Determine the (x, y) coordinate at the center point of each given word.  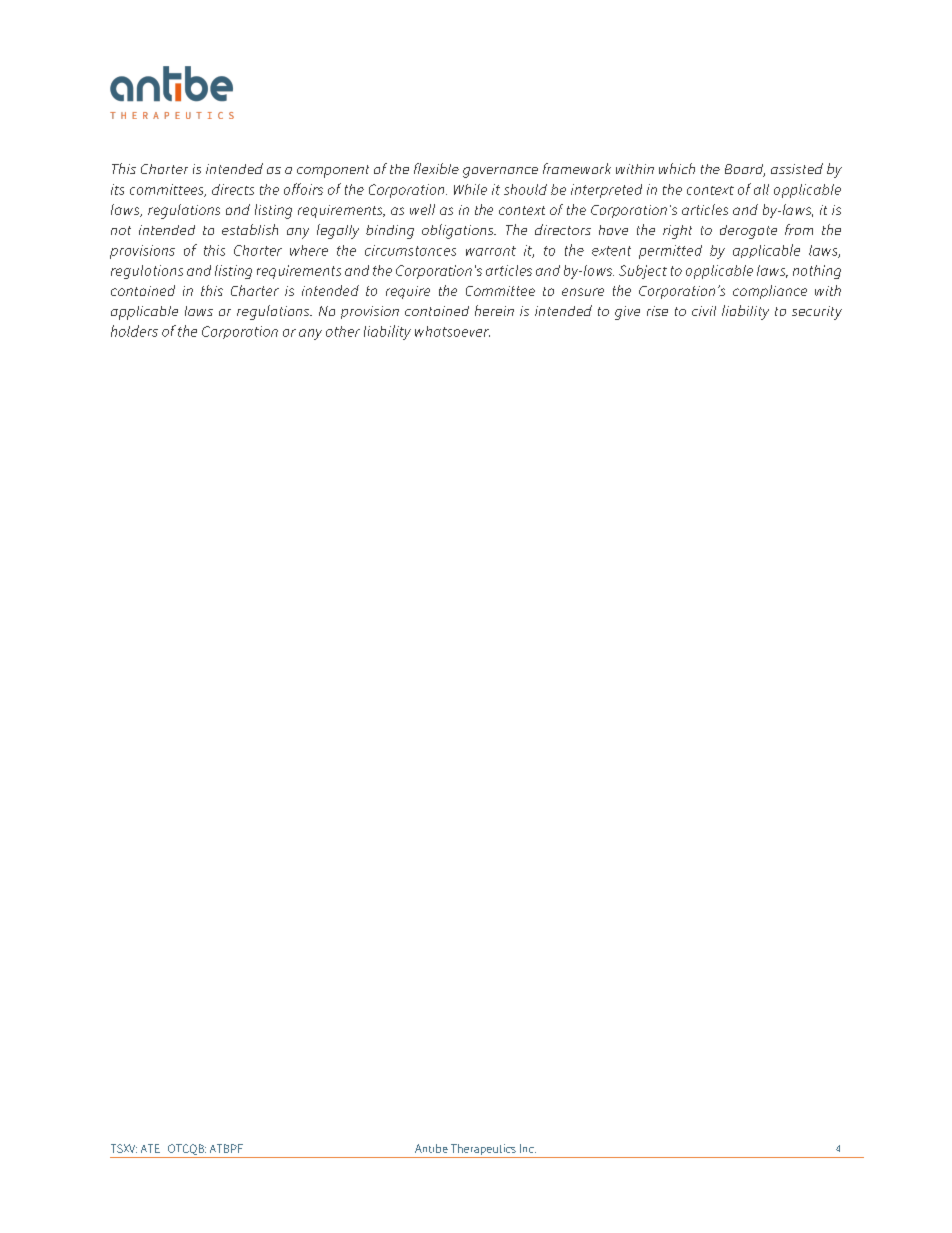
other (343, 331)
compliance (770, 292)
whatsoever (452, 331)
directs (233, 189)
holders (134, 331)
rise (657, 311)
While (470, 189)
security (817, 313)
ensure (583, 292)
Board (745, 170)
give (627, 313)
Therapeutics (483, 1151)
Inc (528, 1148)
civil (704, 311)
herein (494, 310)
